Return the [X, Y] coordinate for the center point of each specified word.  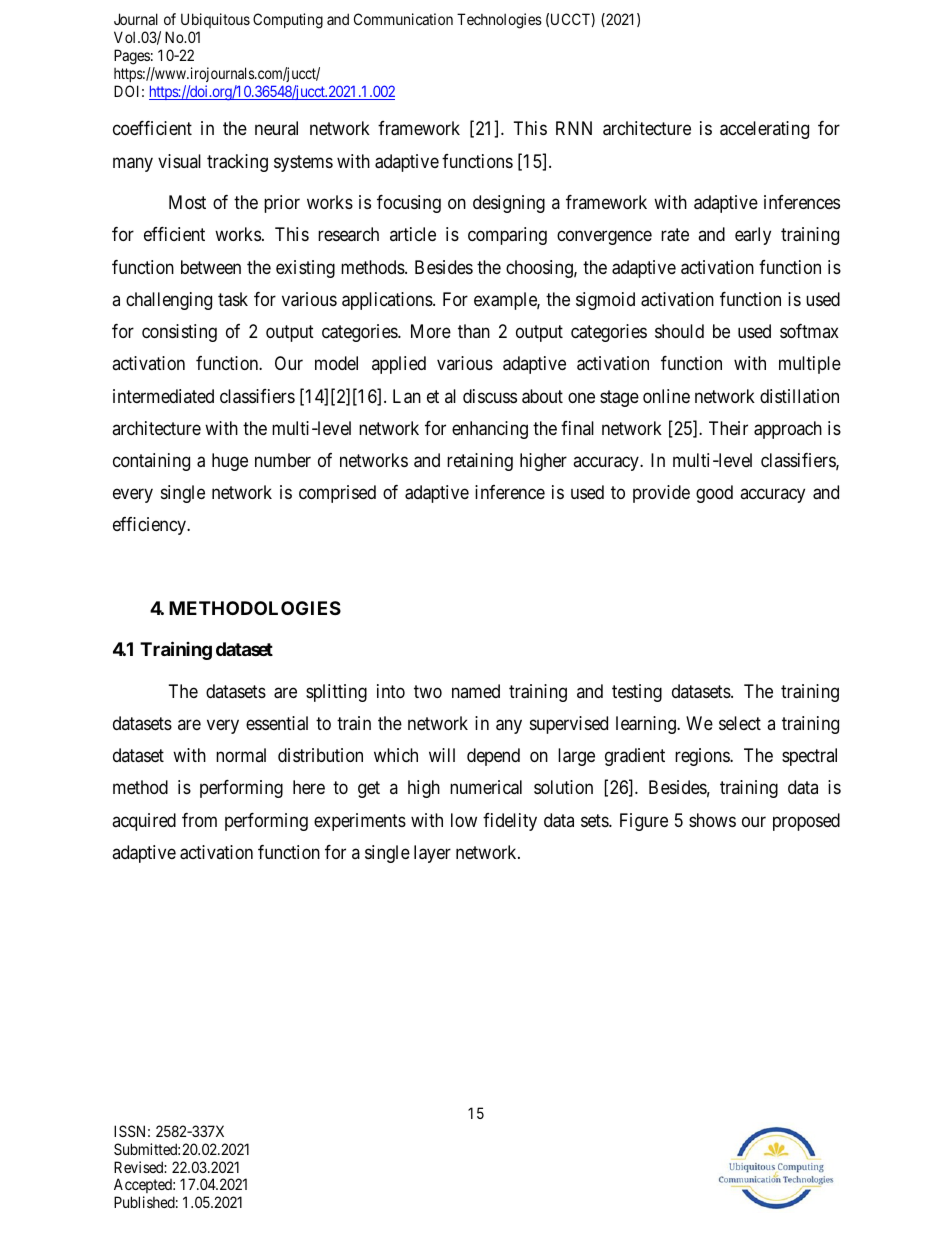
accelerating [764, 130]
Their [728, 428]
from [199, 820]
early [753, 236]
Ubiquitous [215, 20]
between [211, 267]
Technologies [499, 21]
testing [637, 693]
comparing [507, 236]
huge [230, 462]
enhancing [490, 430]
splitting [336, 693]
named [476, 691]
